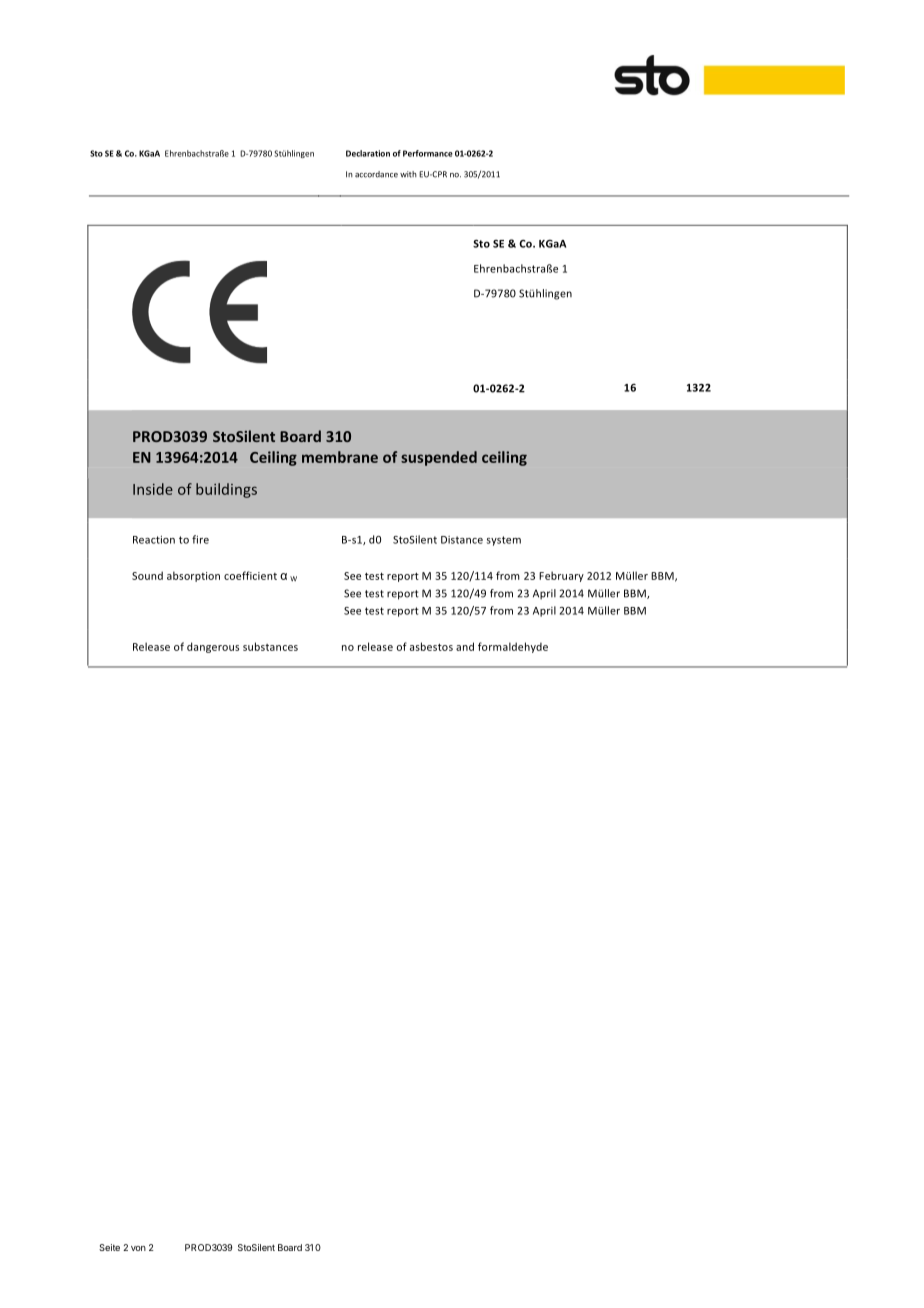 This screenshot has height=1308, width=924. Describe the element at coordinates (340, 457) in the screenshot. I see `membrane` at that location.
